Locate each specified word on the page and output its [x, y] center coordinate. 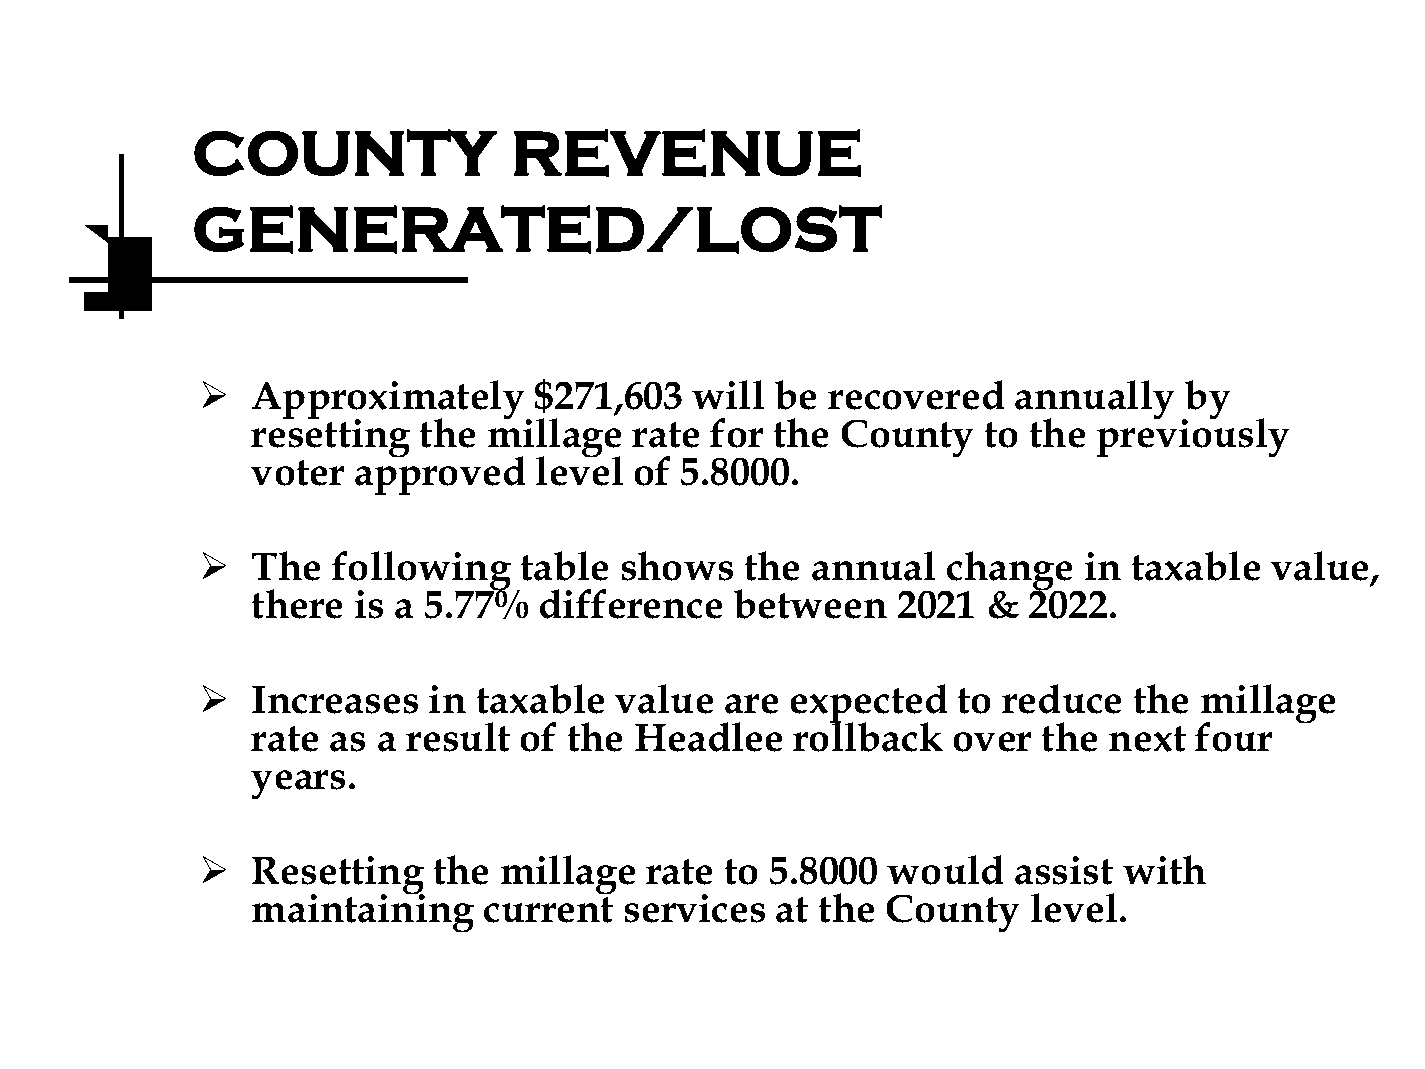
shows [677, 566]
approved [440, 474]
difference [631, 604]
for [736, 433]
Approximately [389, 401]
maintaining [363, 912]
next [1147, 739]
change [1010, 572]
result [458, 737]
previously [1193, 437]
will [728, 394]
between [810, 604]
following [421, 572]
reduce [1062, 699]
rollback [868, 736]
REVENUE [687, 153]
